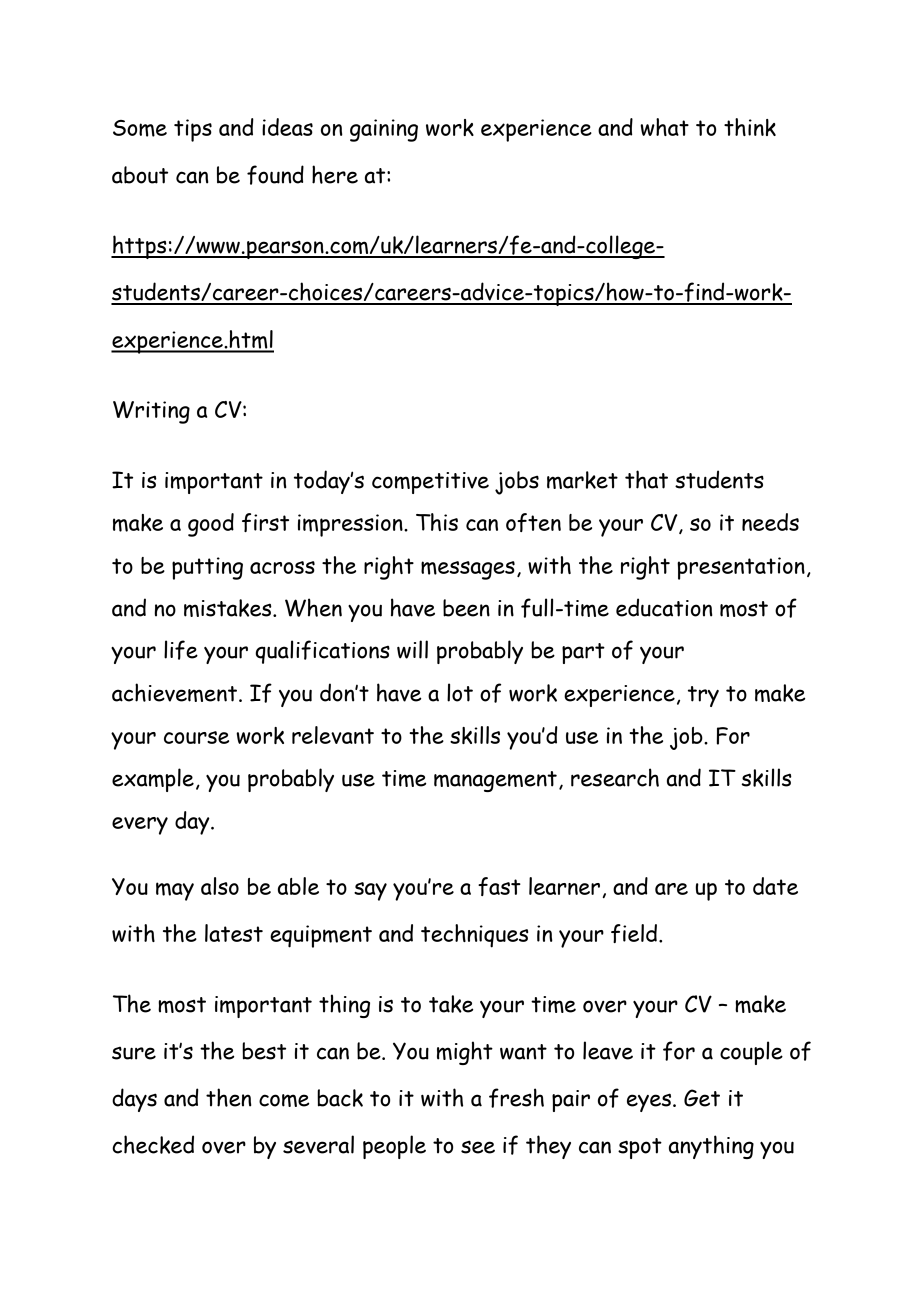  I want to click on been, so click(466, 608).
